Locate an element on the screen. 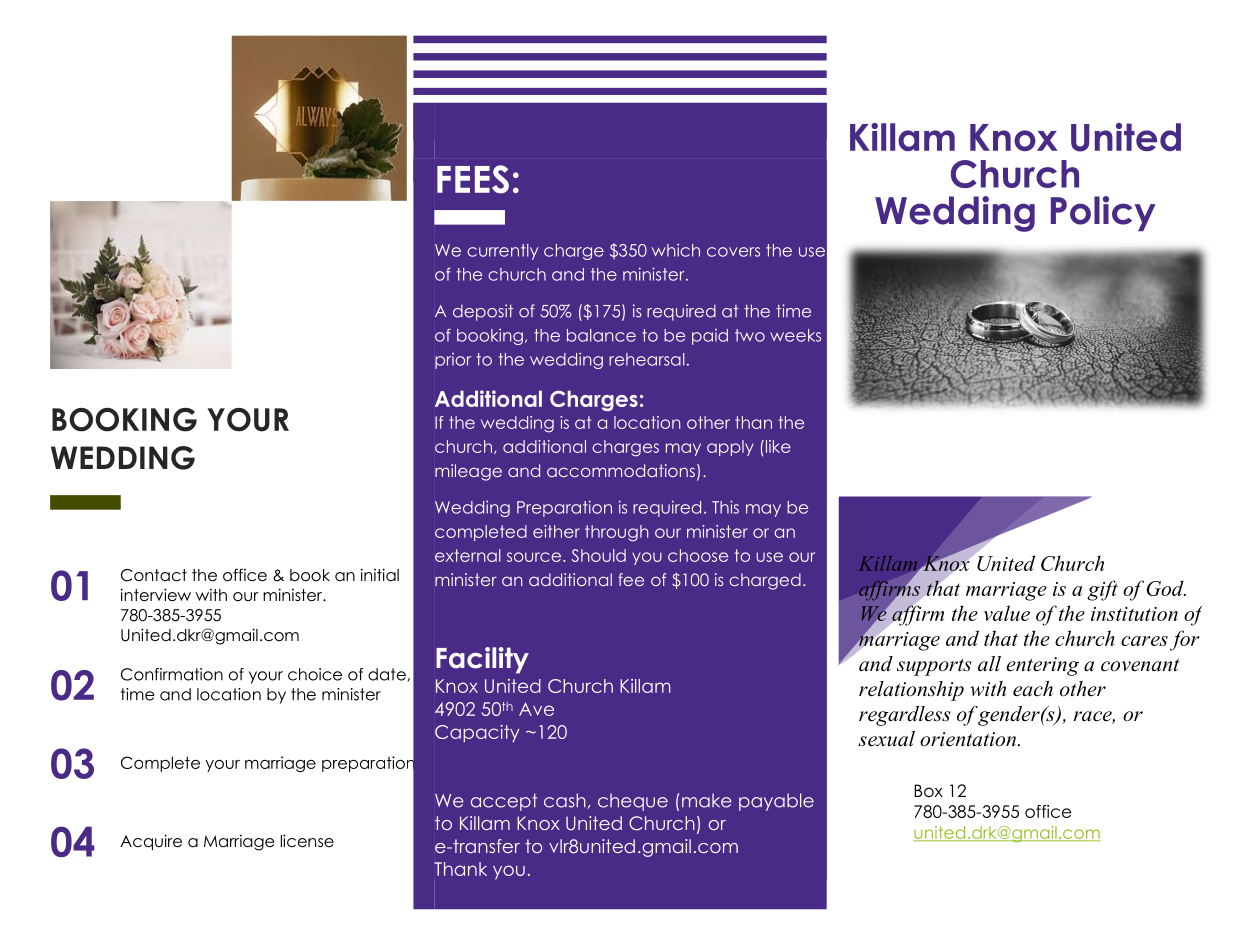 The image size is (1233, 952). which is located at coordinates (676, 250).
